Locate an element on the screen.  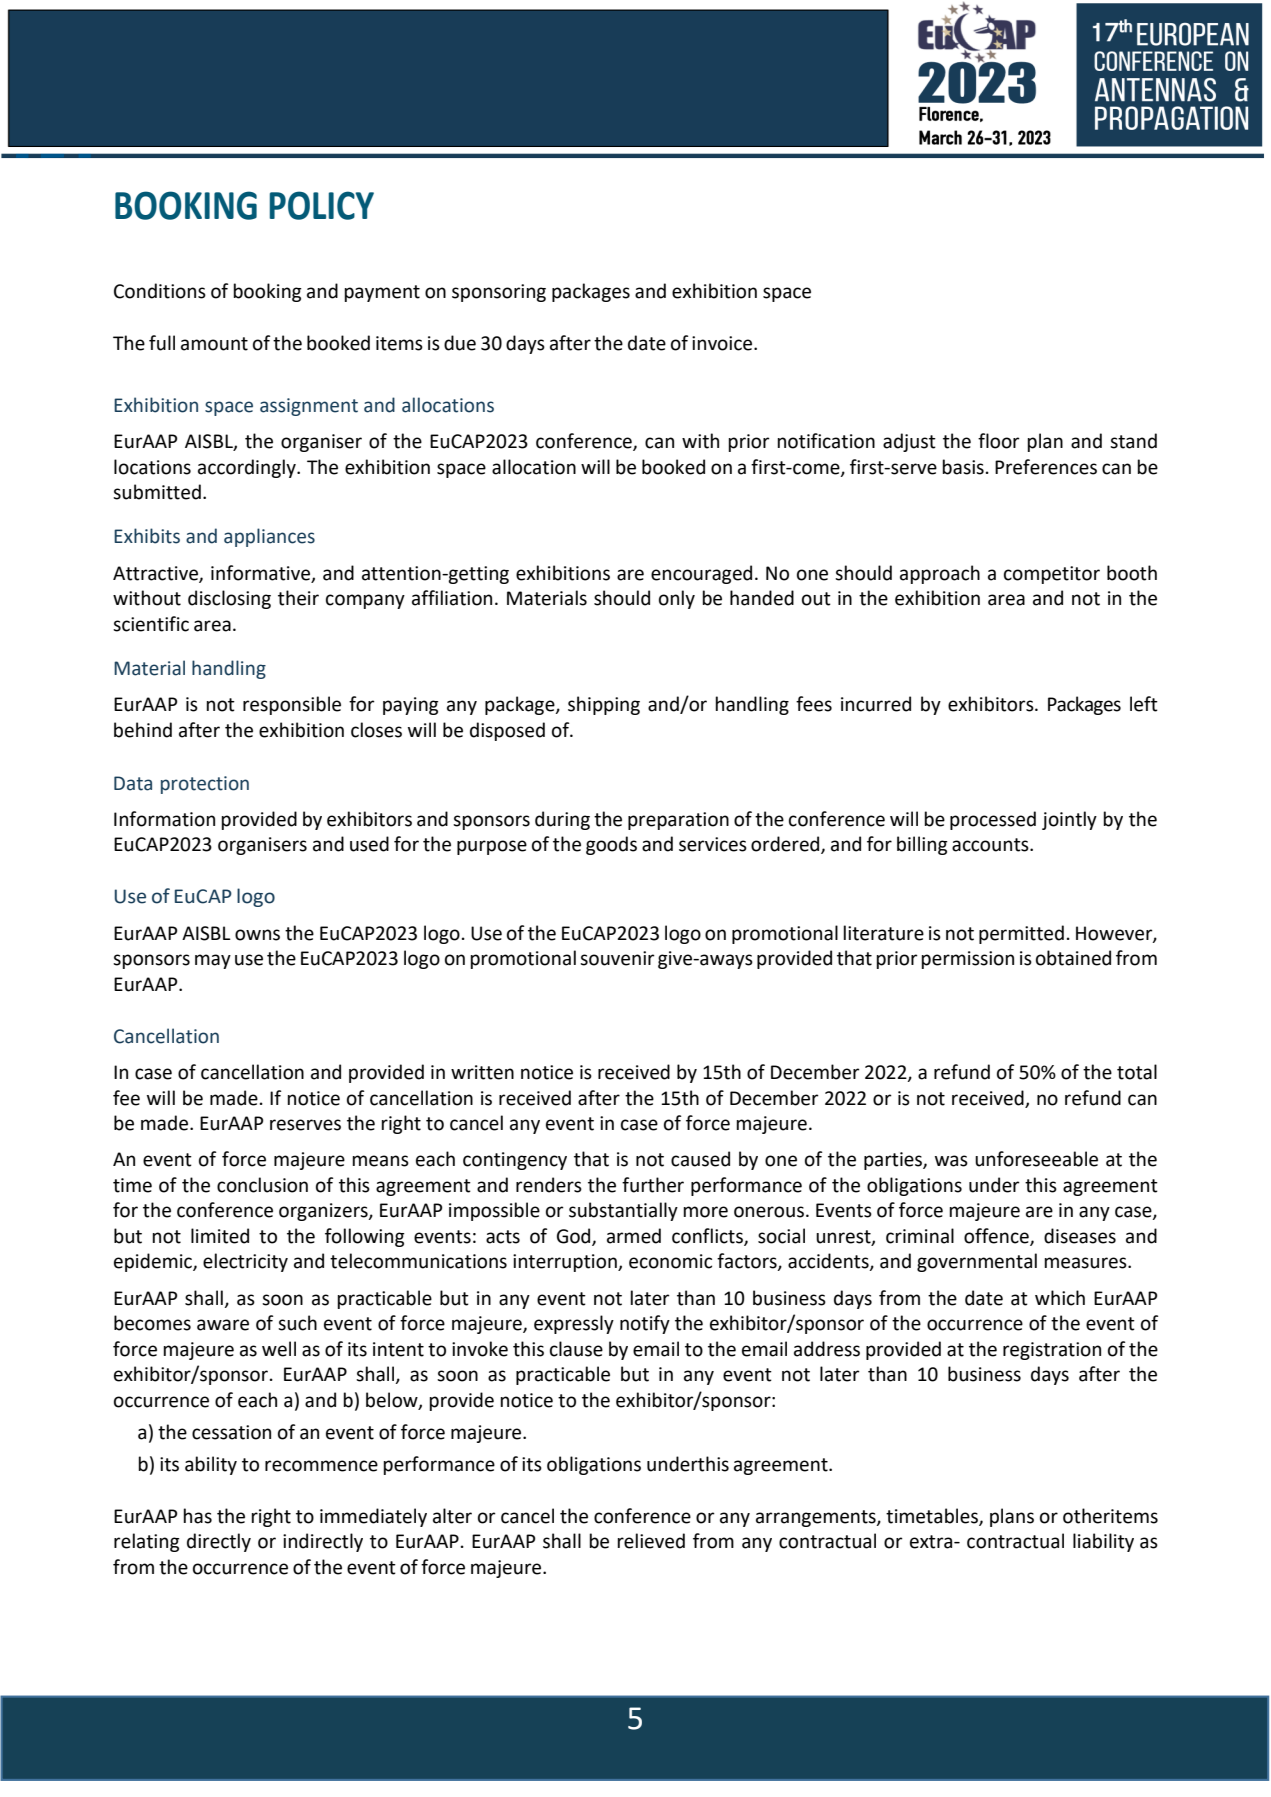
invoice is located at coordinates (723, 343).
